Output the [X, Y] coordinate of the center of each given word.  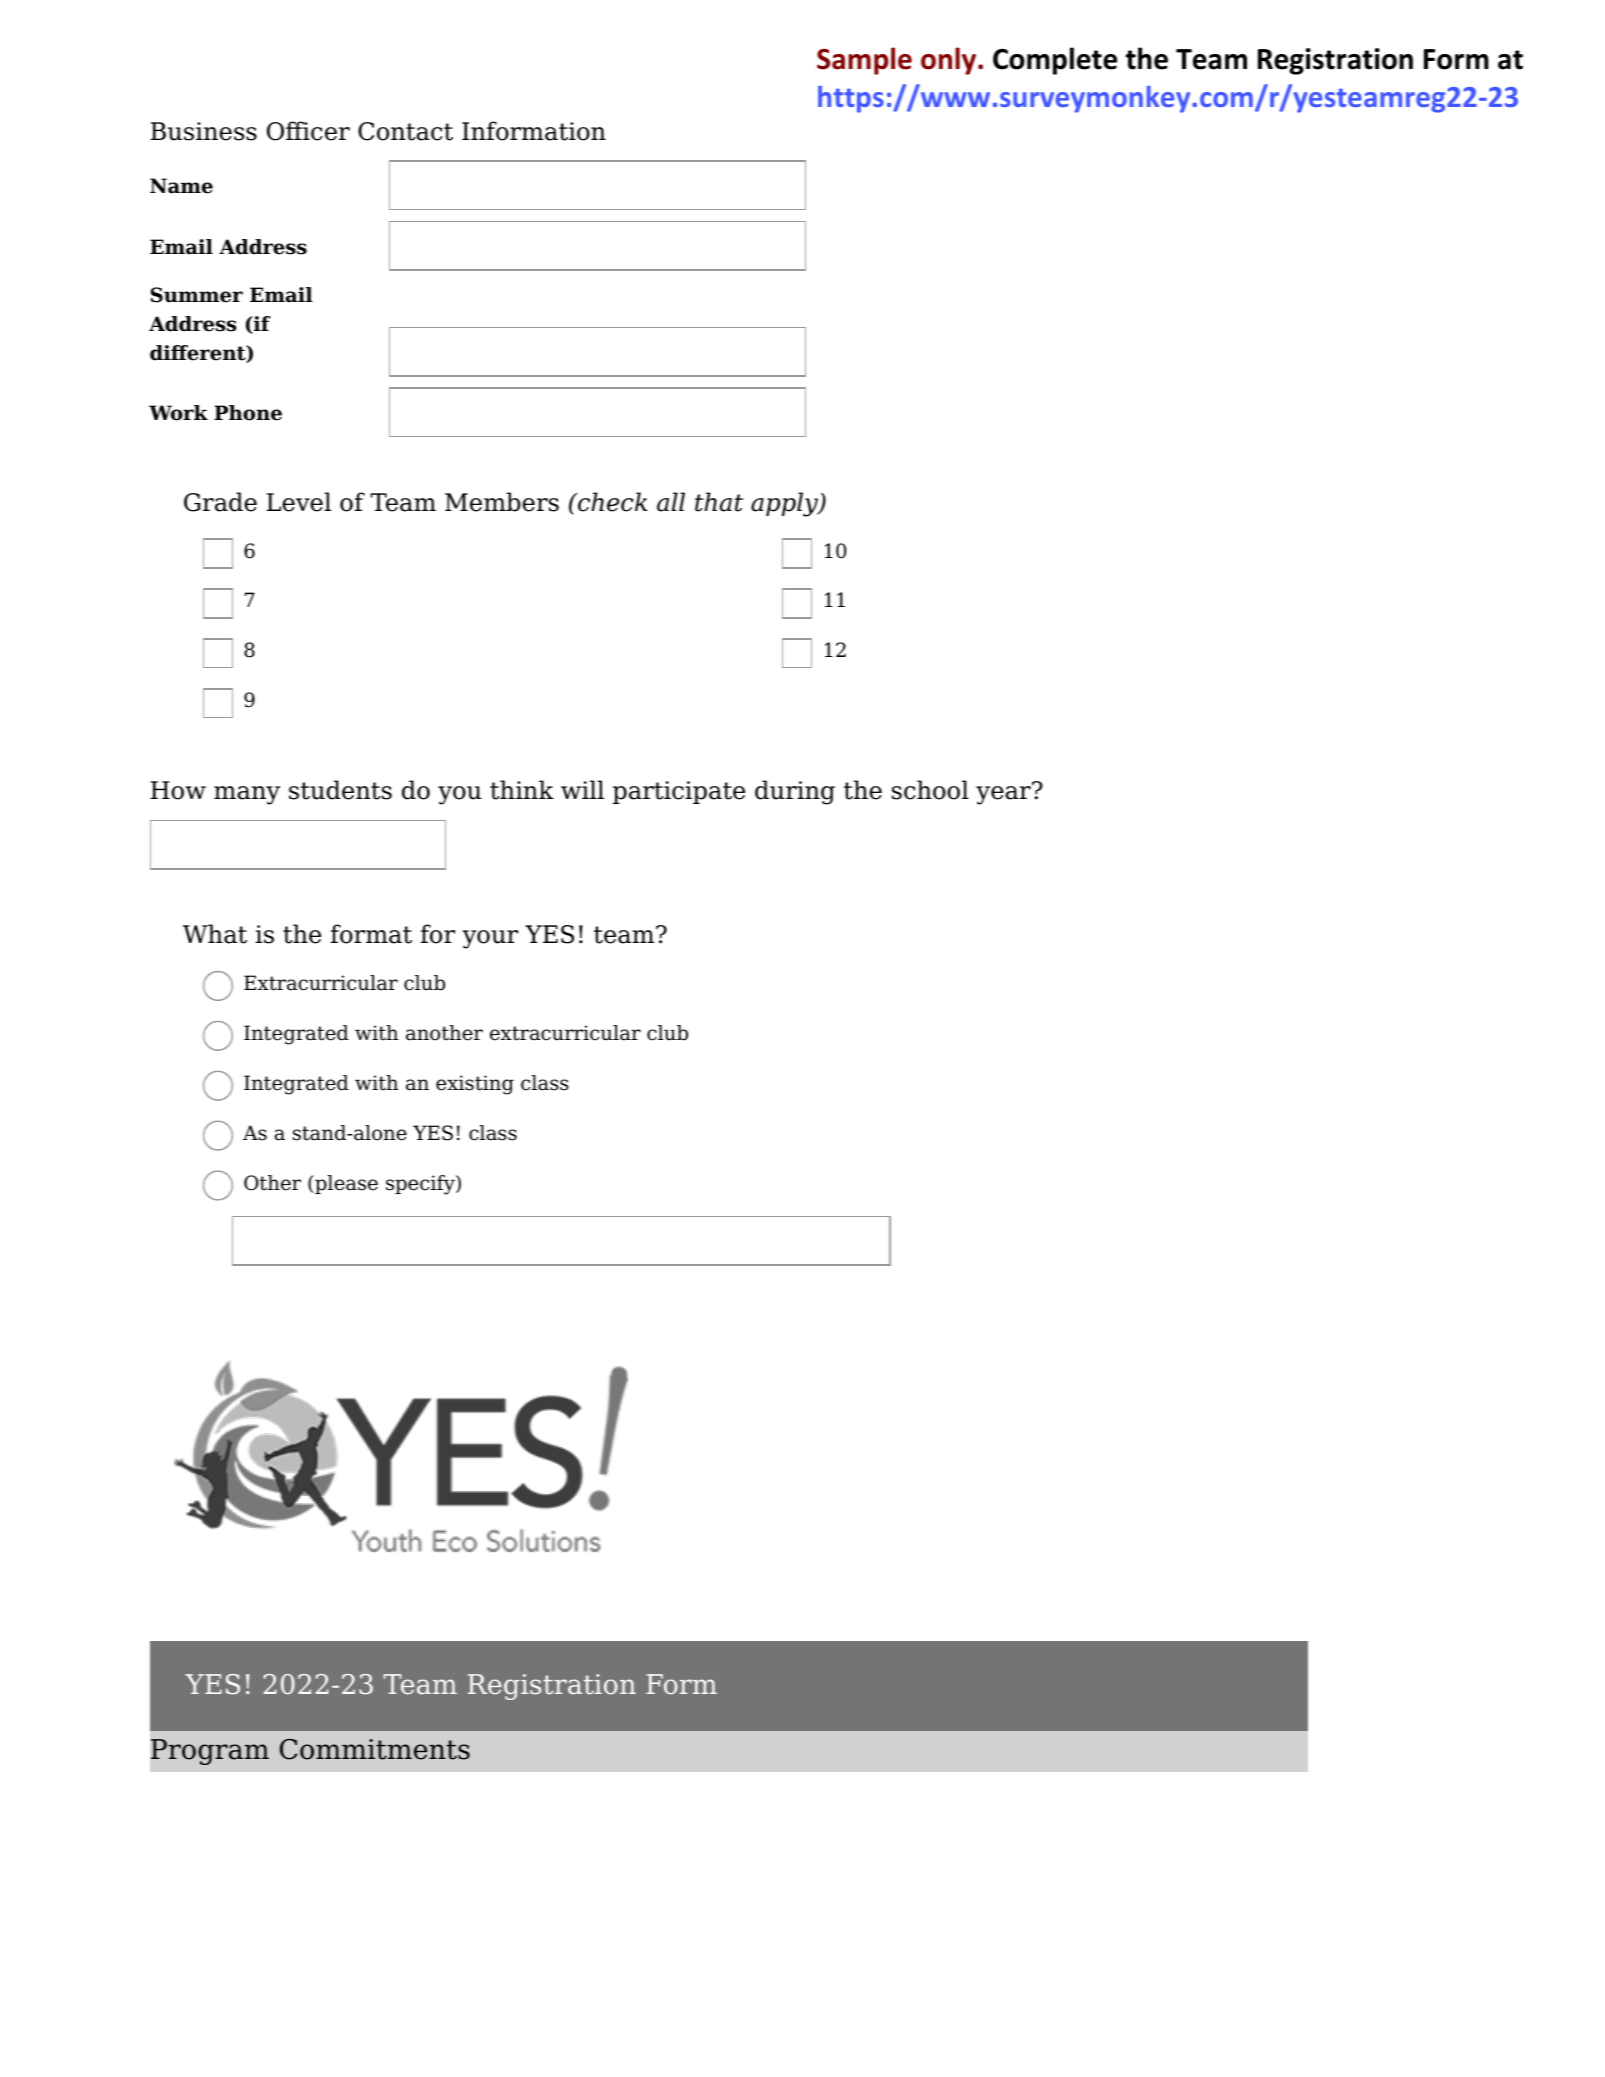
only [950, 61]
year [1004, 794]
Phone [248, 413]
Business [204, 131]
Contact [405, 131]
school [930, 790]
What [215, 934]
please [345, 1184]
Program [210, 1752]
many [247, 795]
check [611, 502]
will [582, 789]
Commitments [375, 1749]
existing [475, 1085]
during [795, 792]
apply [785, 504]
